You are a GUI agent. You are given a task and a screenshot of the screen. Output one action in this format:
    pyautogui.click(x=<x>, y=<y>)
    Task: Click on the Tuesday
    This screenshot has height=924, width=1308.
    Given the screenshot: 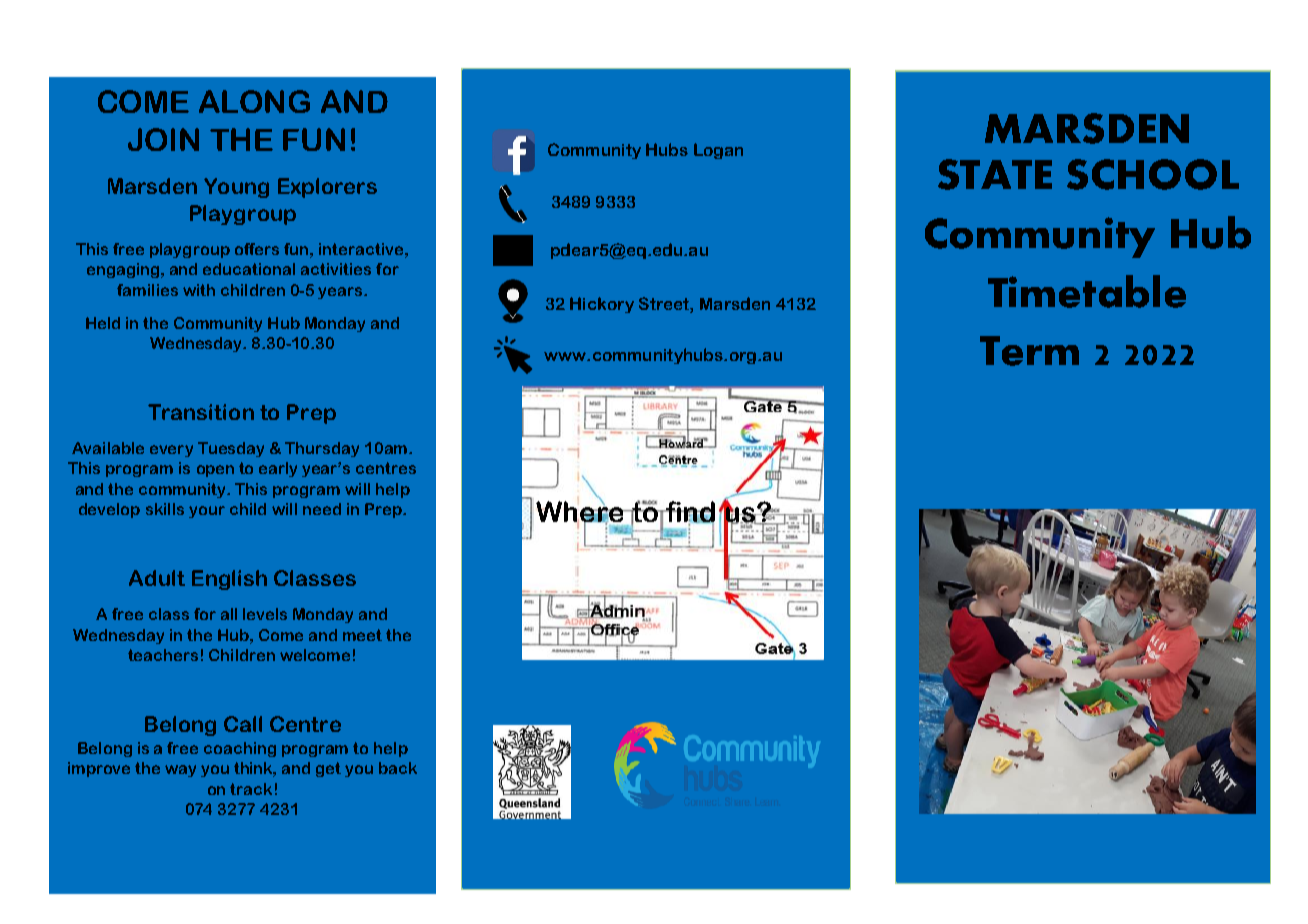 What is the action you would take?
    pyautogui.click(x=231, y=449)
